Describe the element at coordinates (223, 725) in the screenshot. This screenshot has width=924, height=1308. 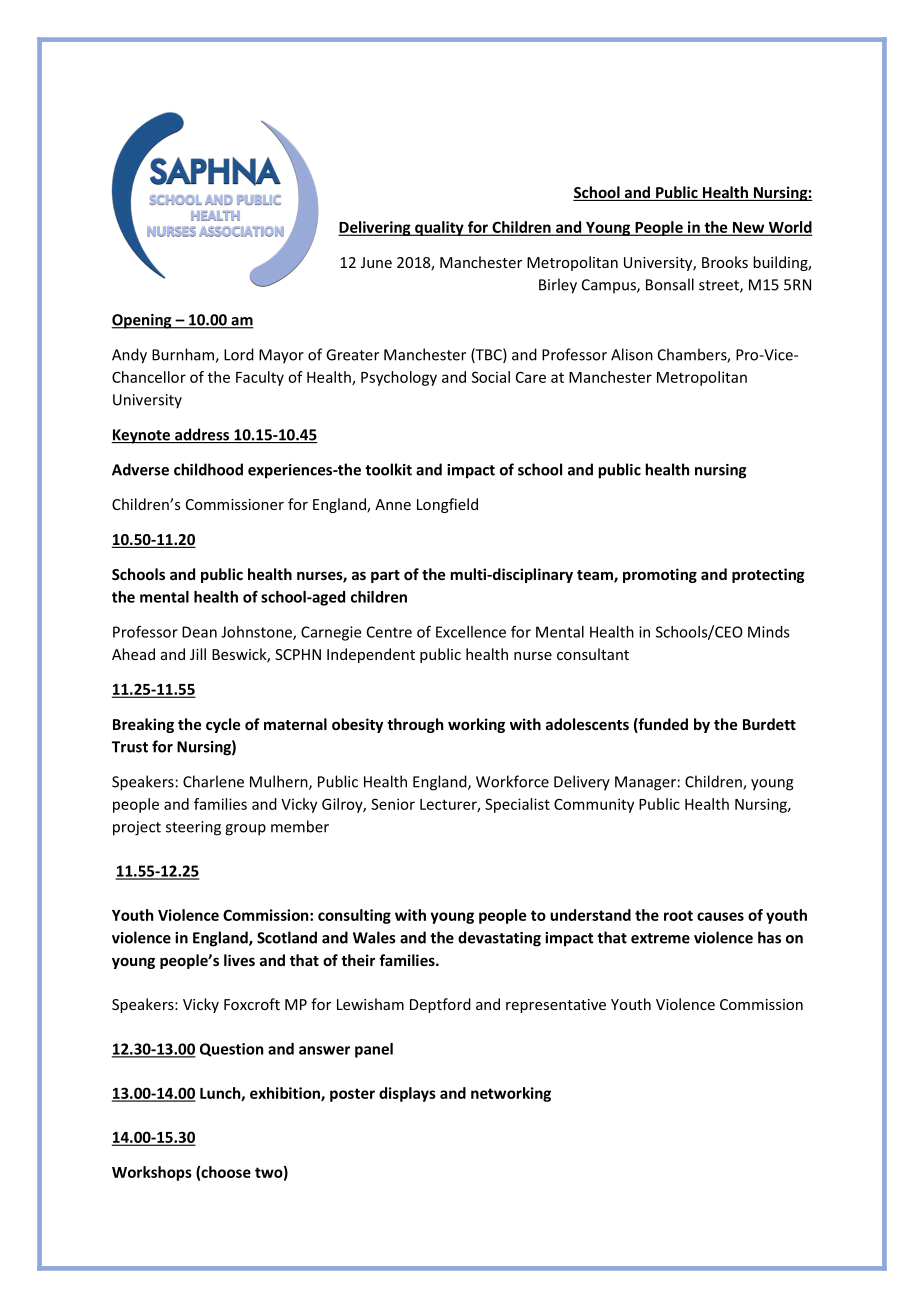
I see `cycle` at that location.
